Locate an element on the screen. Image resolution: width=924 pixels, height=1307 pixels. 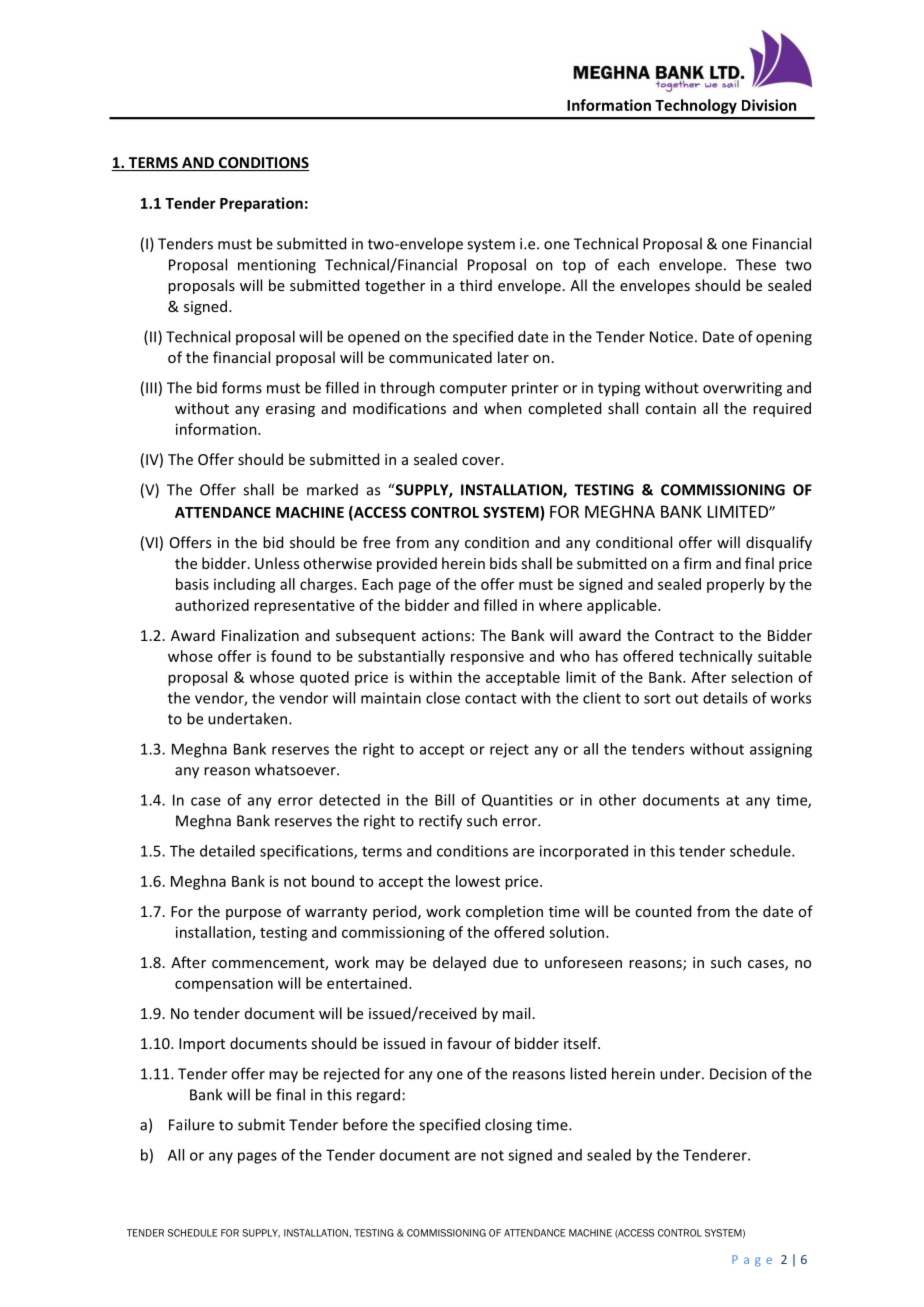
third is located at coordinates (476, 285).
